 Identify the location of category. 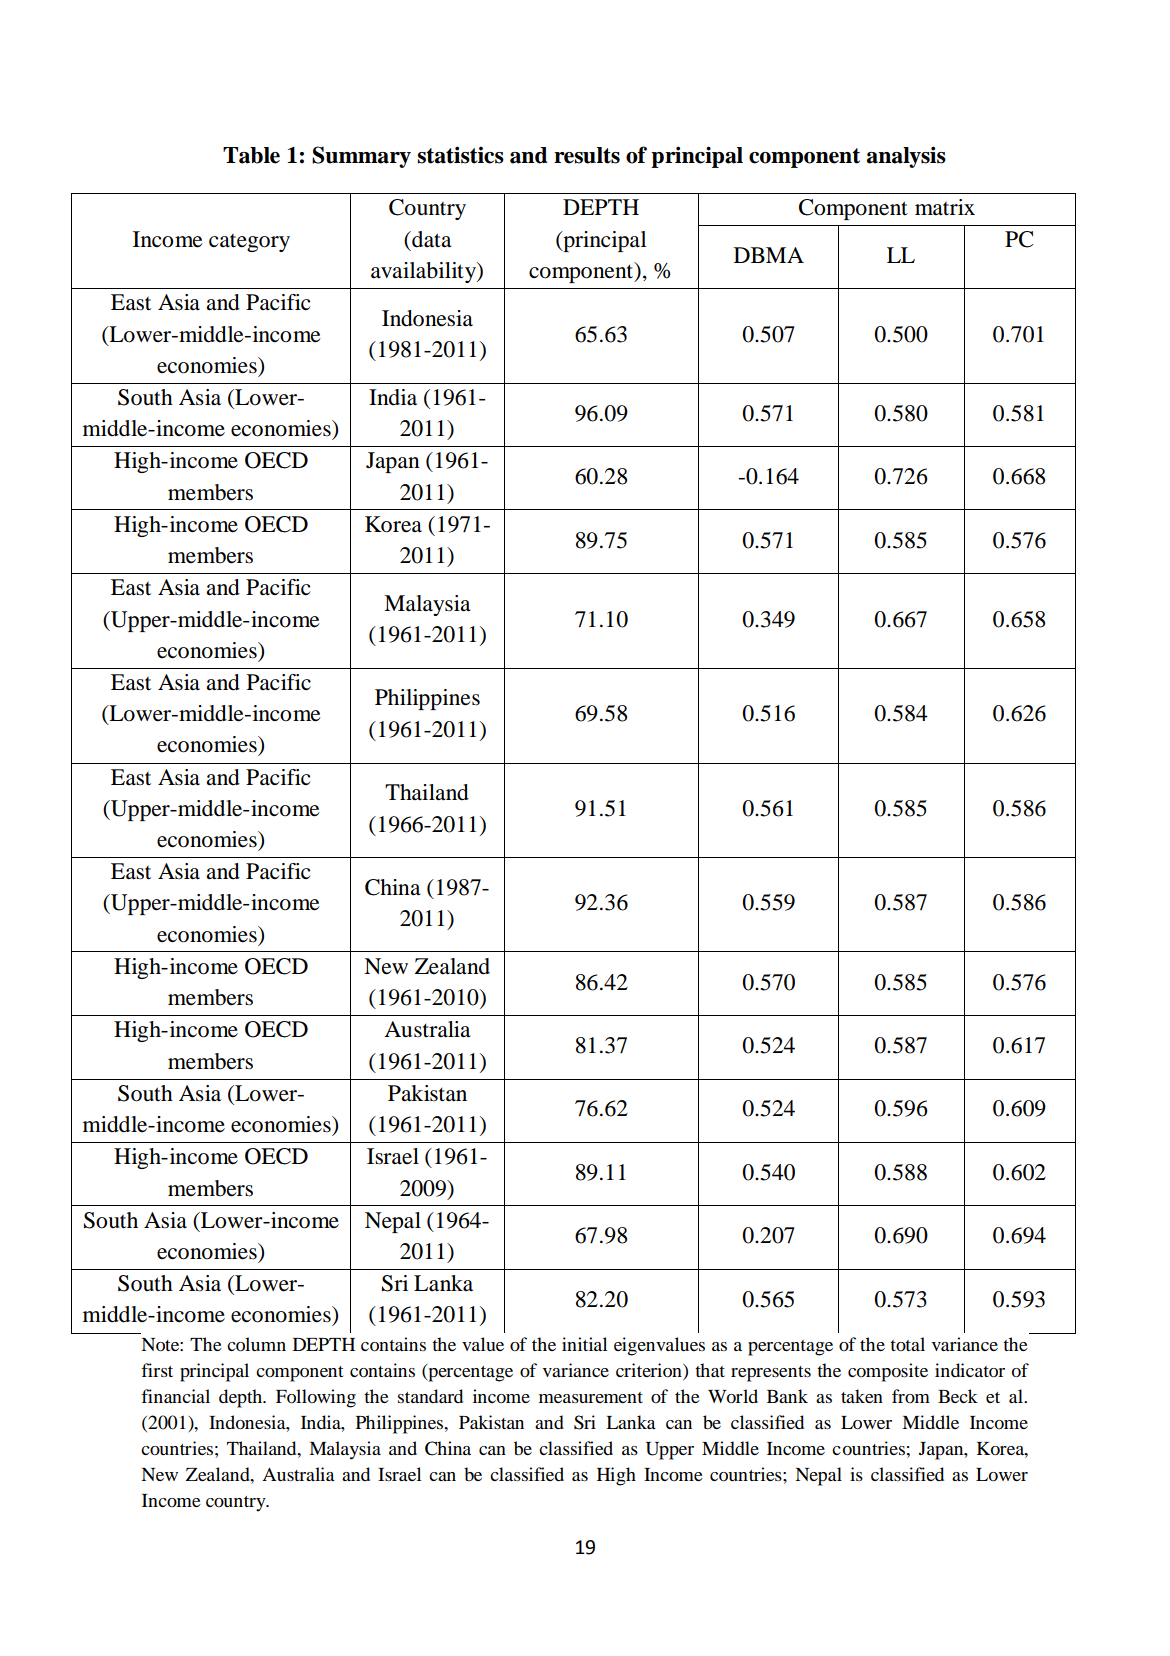
(249, 243).
